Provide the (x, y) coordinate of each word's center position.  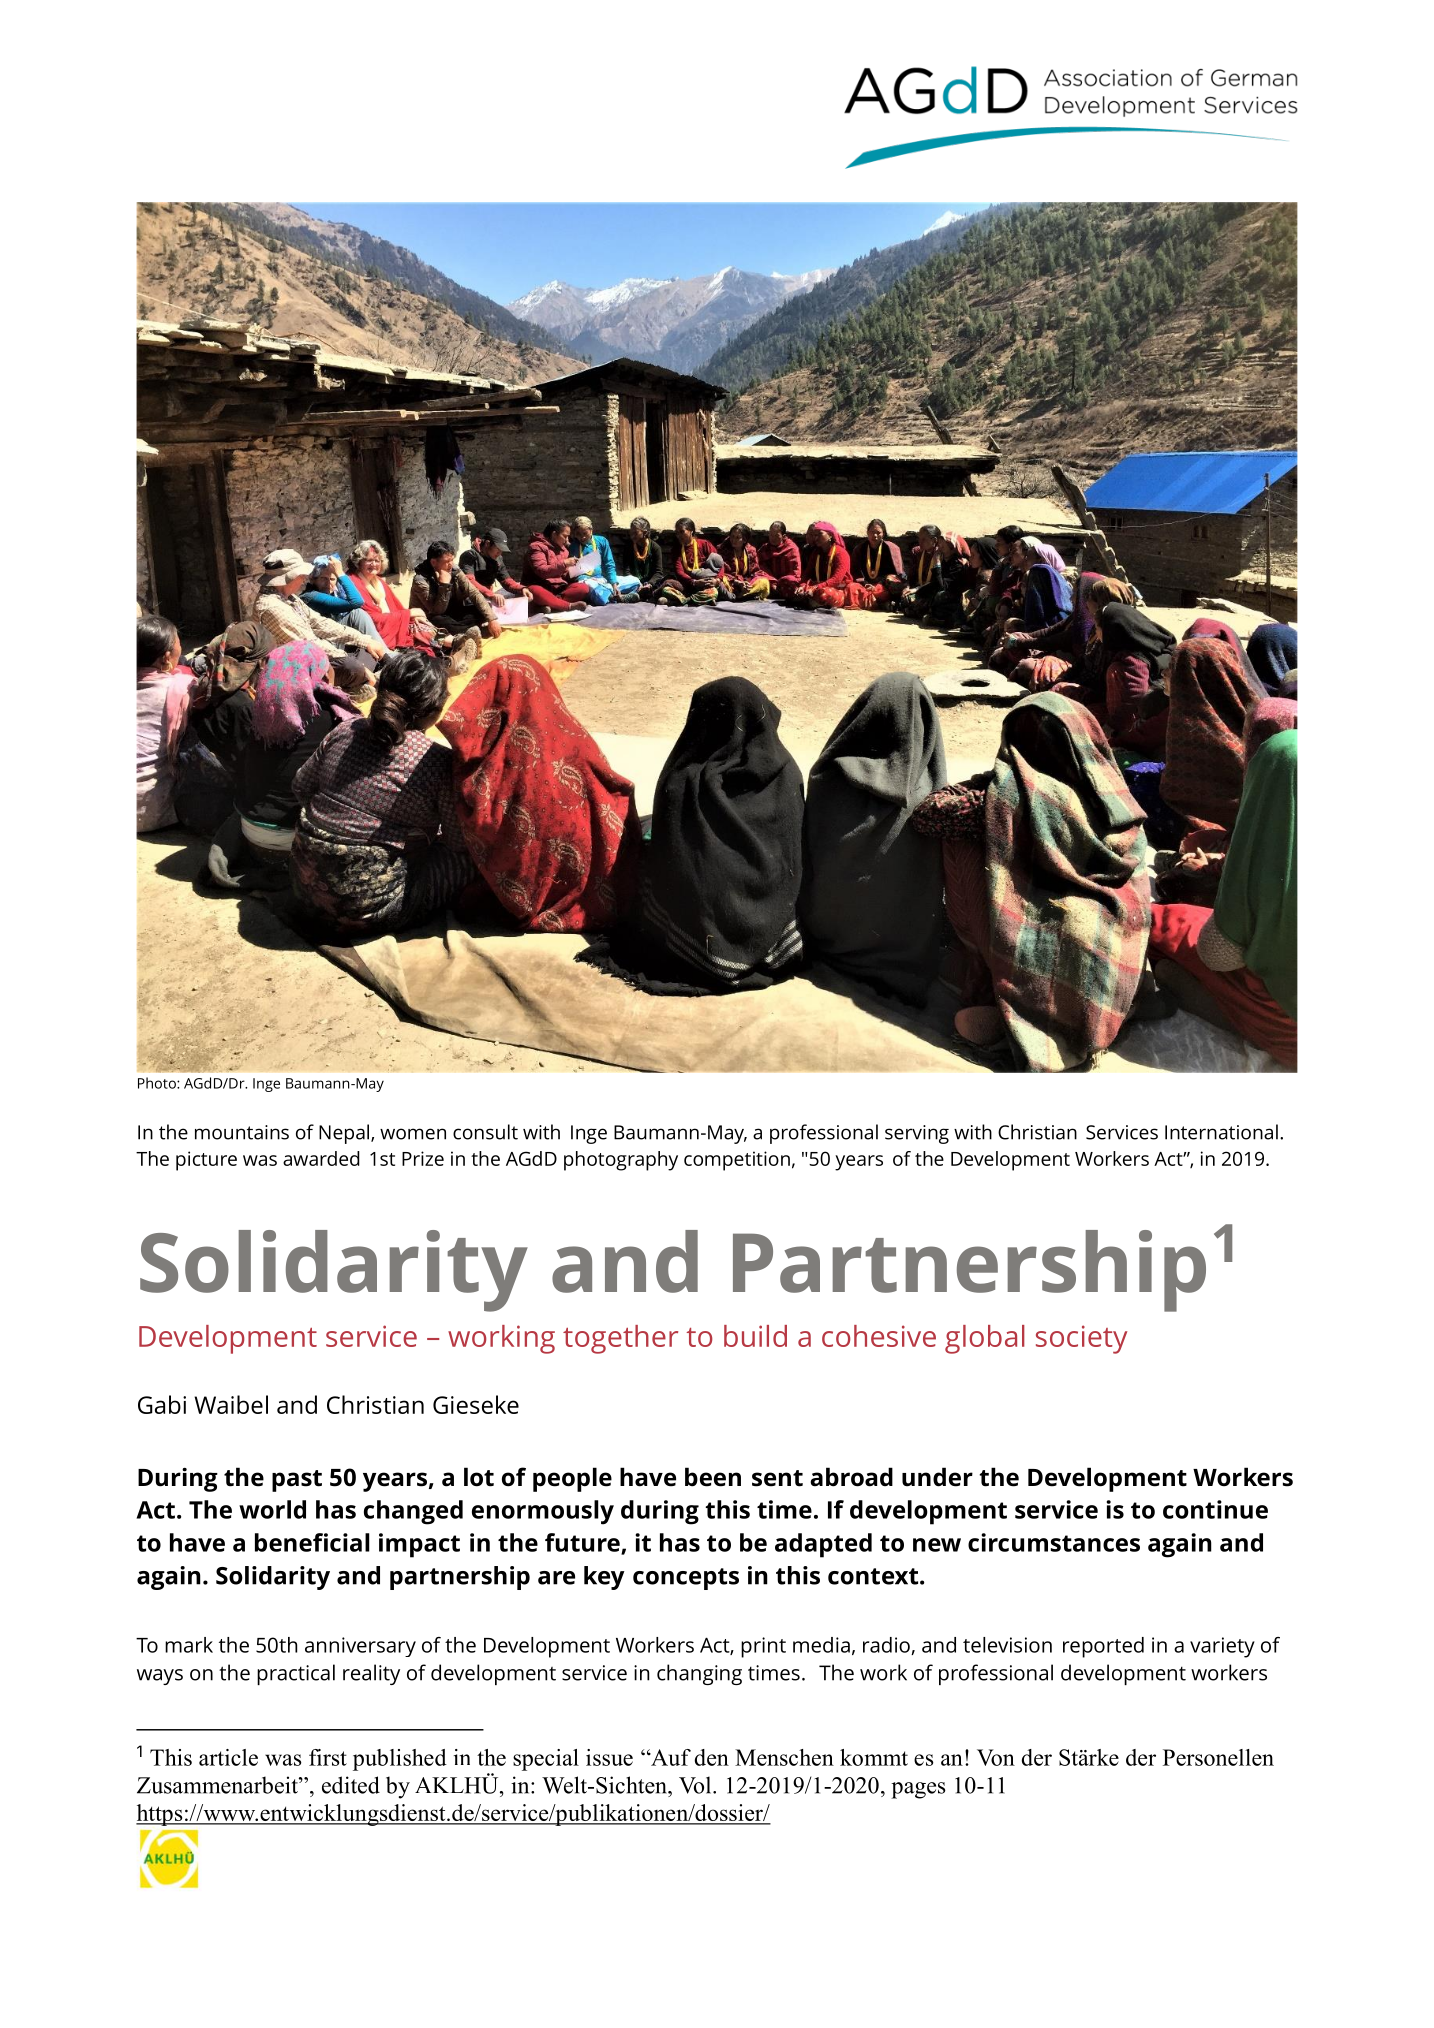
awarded (321, 1158)
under (937, 1477)
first (328, 1757)
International (1221, 1132)
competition (737, 1161)
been (713, 1477)
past (297, 1481)
